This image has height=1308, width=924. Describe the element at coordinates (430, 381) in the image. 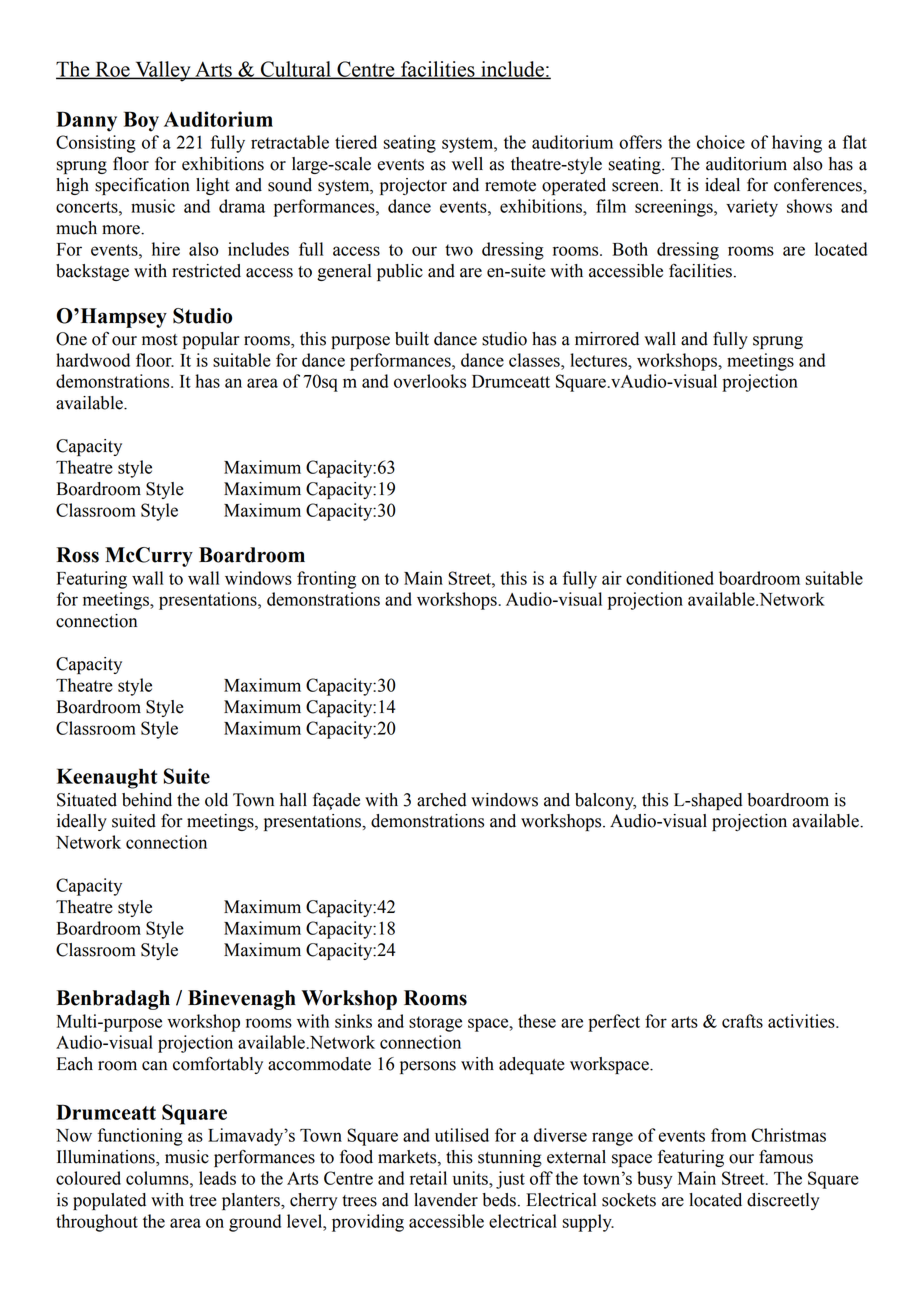

I see `overlooks` at that location.
